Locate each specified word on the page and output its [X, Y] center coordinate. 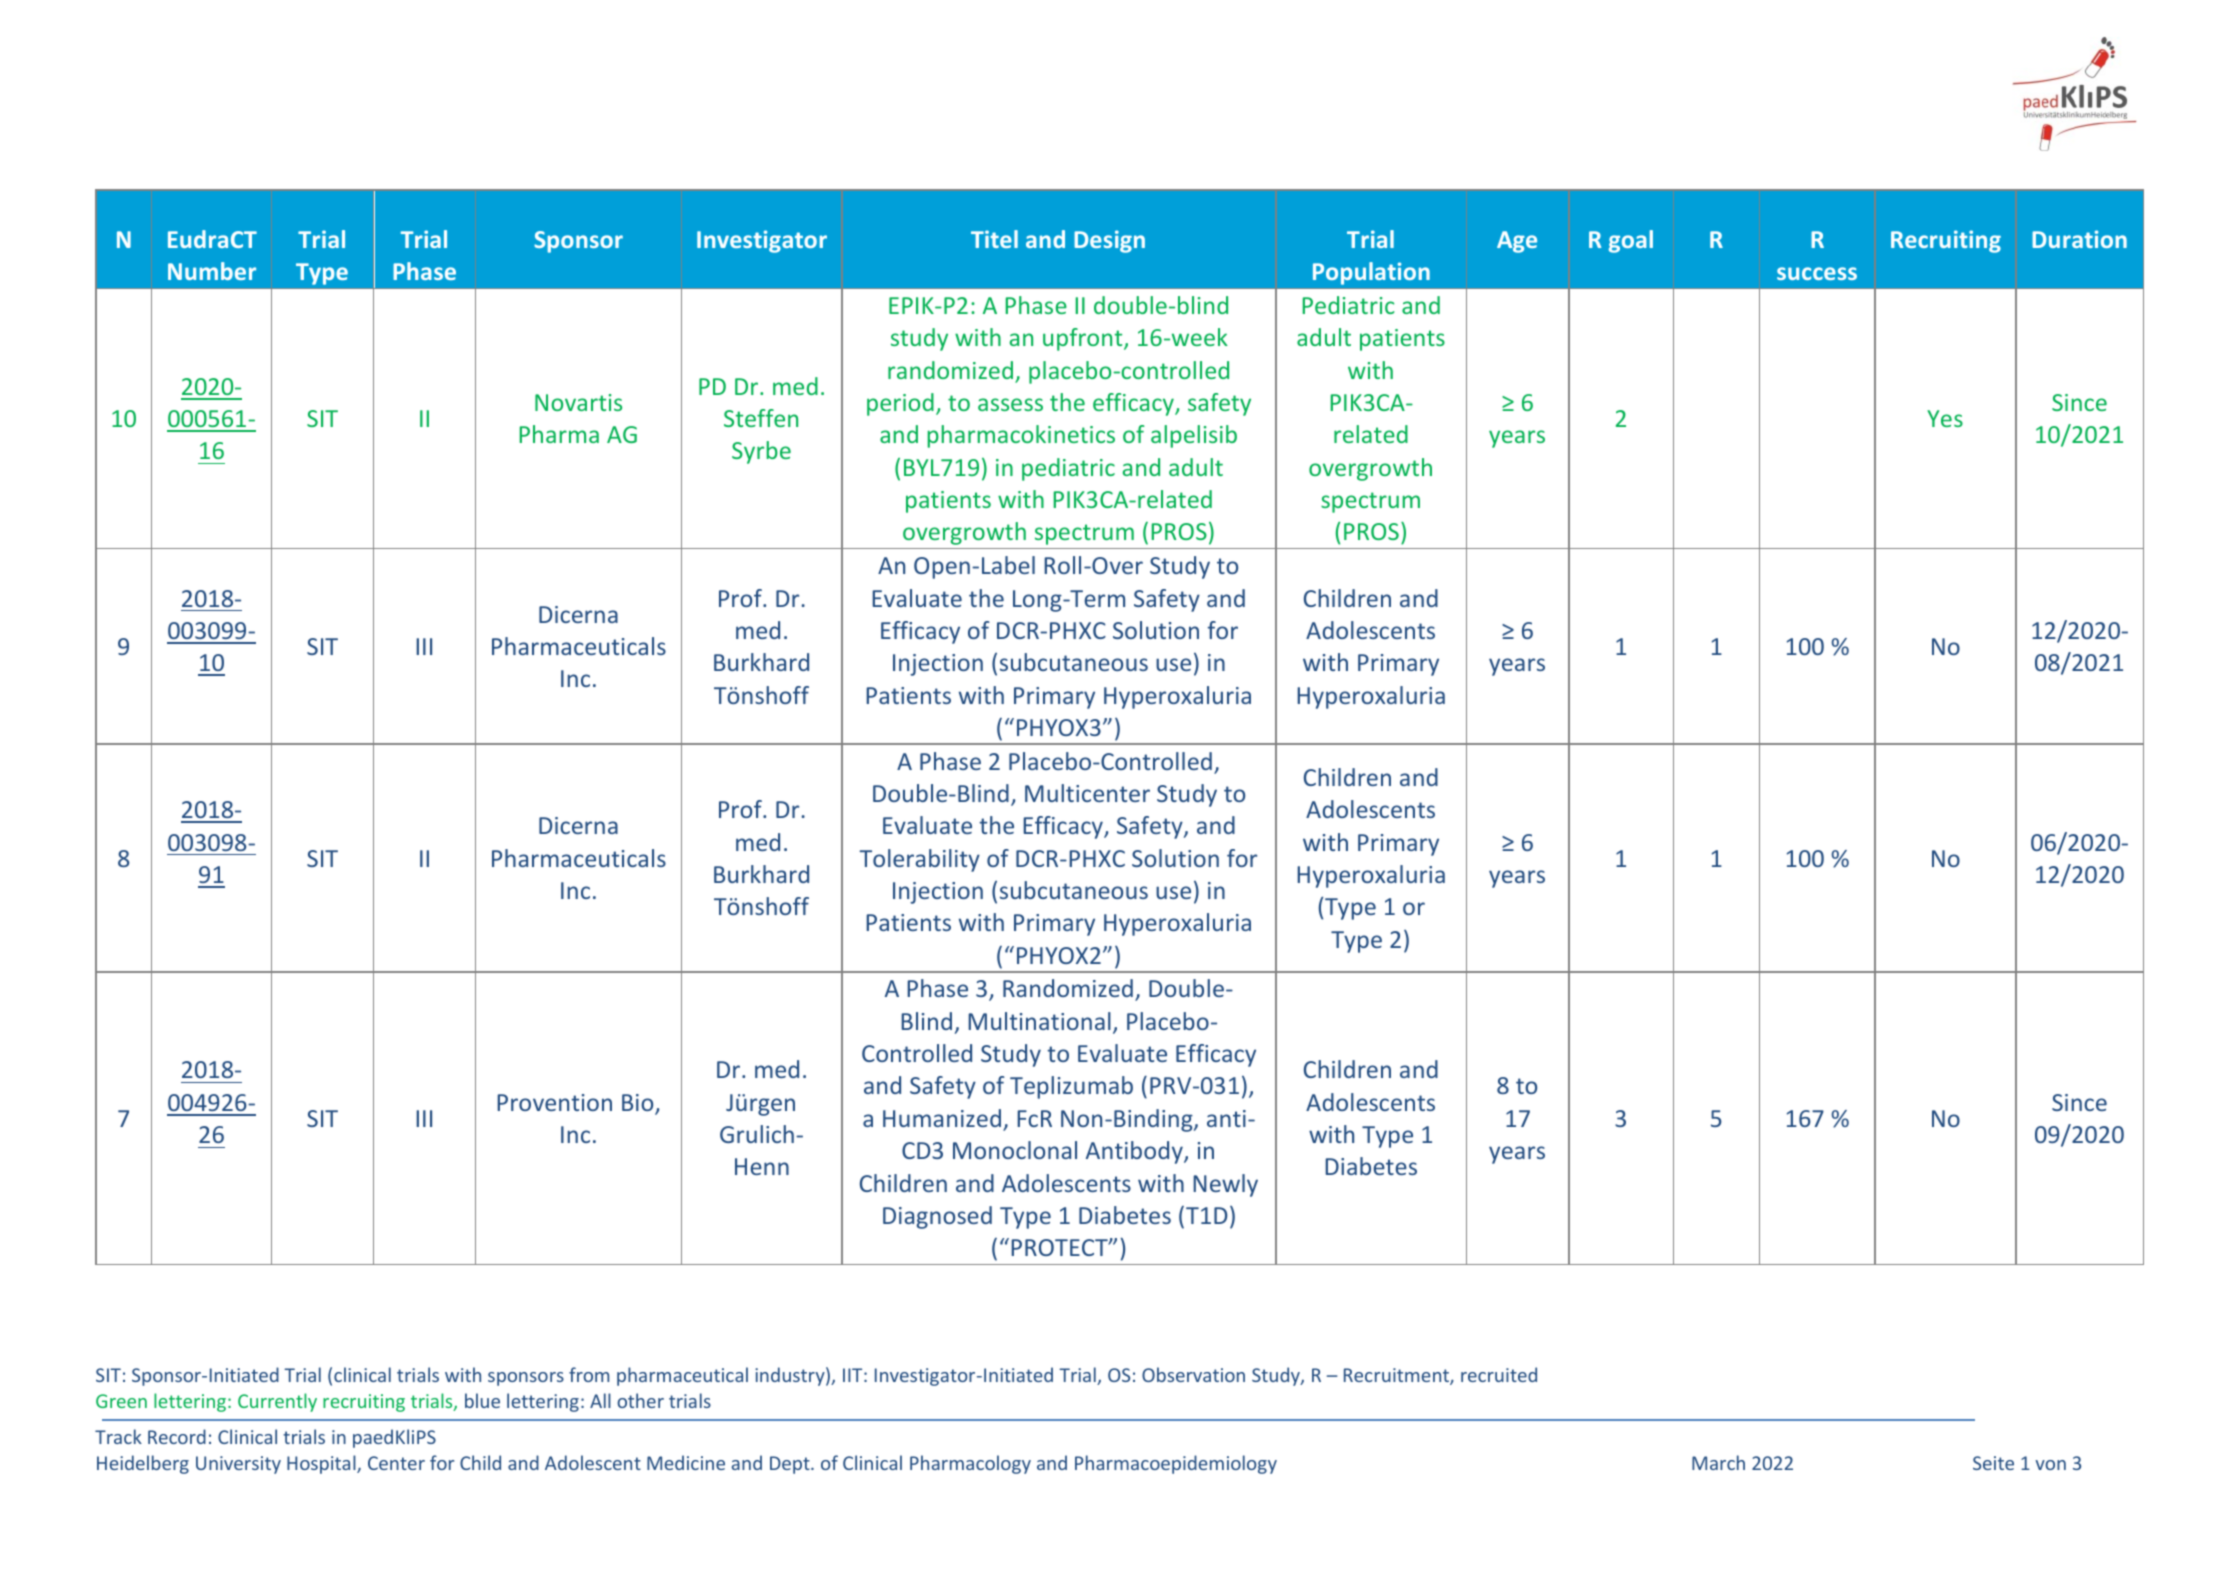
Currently [277, 1402]
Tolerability [919, 860]
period [900, 404]
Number [212, 271]
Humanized [942, 1118]
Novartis [578, 402]
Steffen [761, 418]
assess [1010, 404]
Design [1109, 241]
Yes [1945, 418]
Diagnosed [937, 1217]
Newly [1225, 1185]
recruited [1499, 1374]
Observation [1193, 1374]
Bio [639, 1104]
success [1817, 273]
